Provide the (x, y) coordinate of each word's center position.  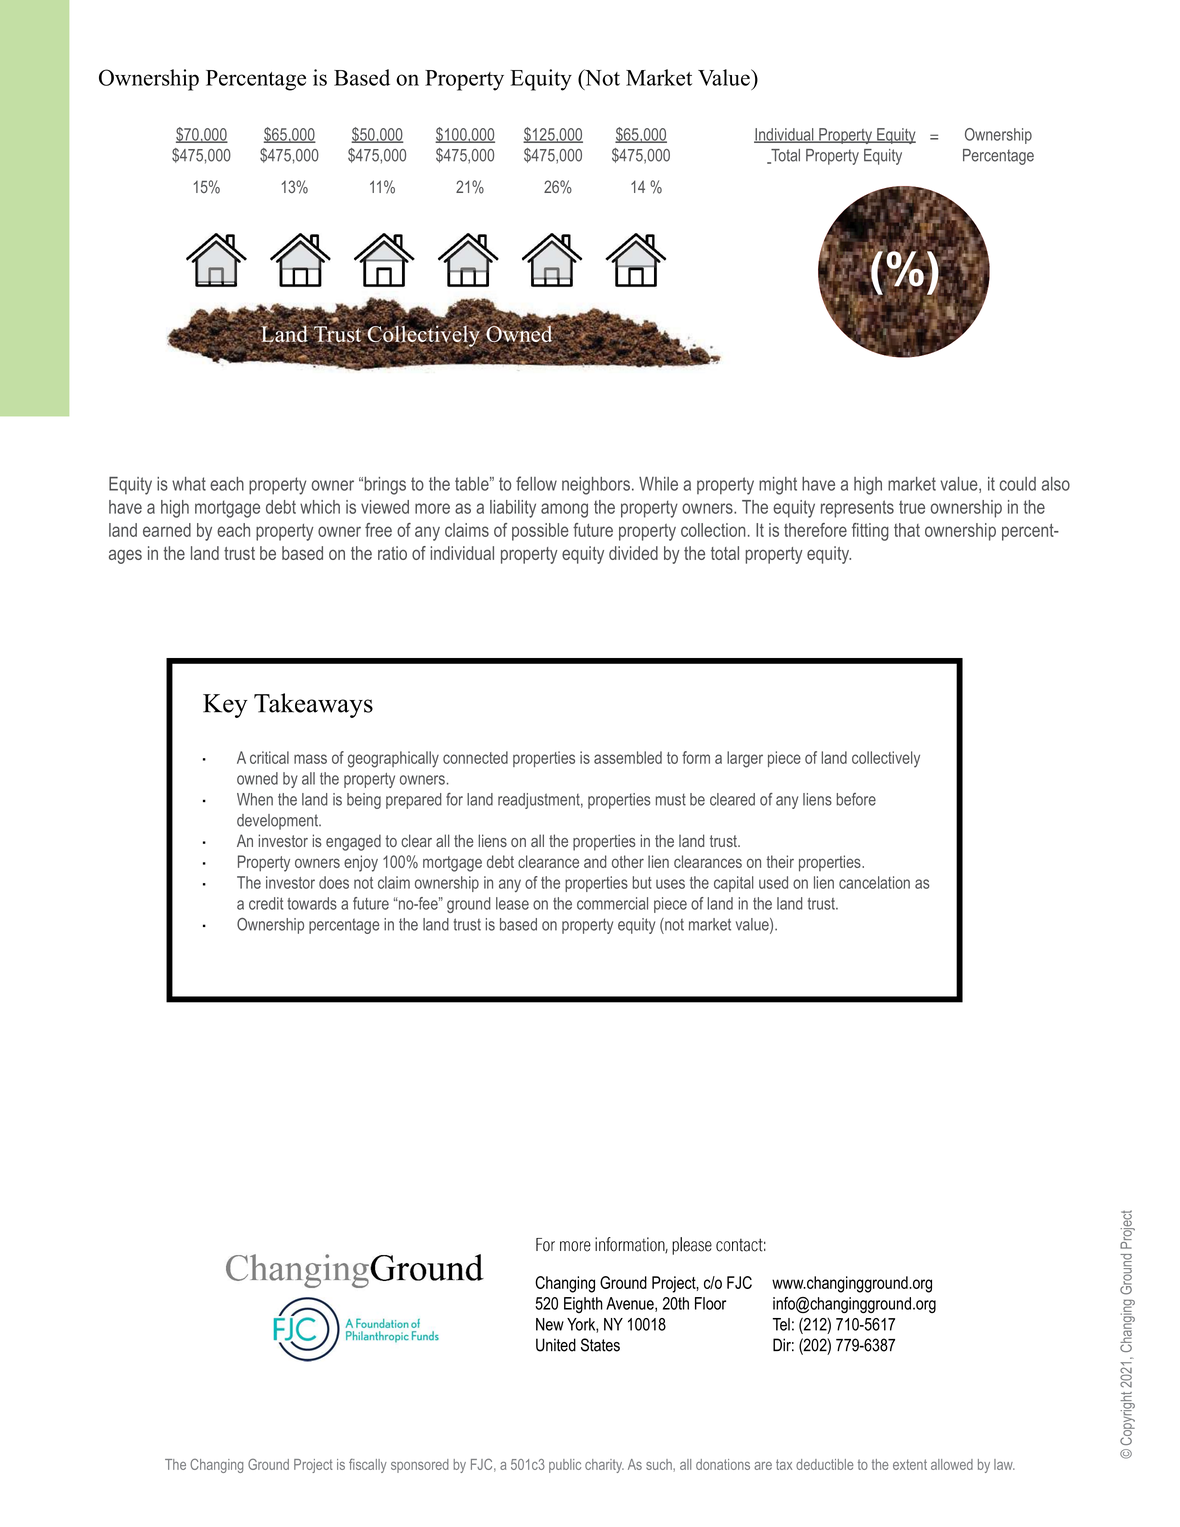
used (773, 882)
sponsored (420, 1466)
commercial (612, 903)
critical (269, 757)
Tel (781, 1324)
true (912, 507)
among (564, 510)
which (320, 507)
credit (266, 903)
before (856, 799)
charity (604, 1466)
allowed (952, 1464)
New (550, 1324)
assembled (628, 757)
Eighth (583, 1305)
